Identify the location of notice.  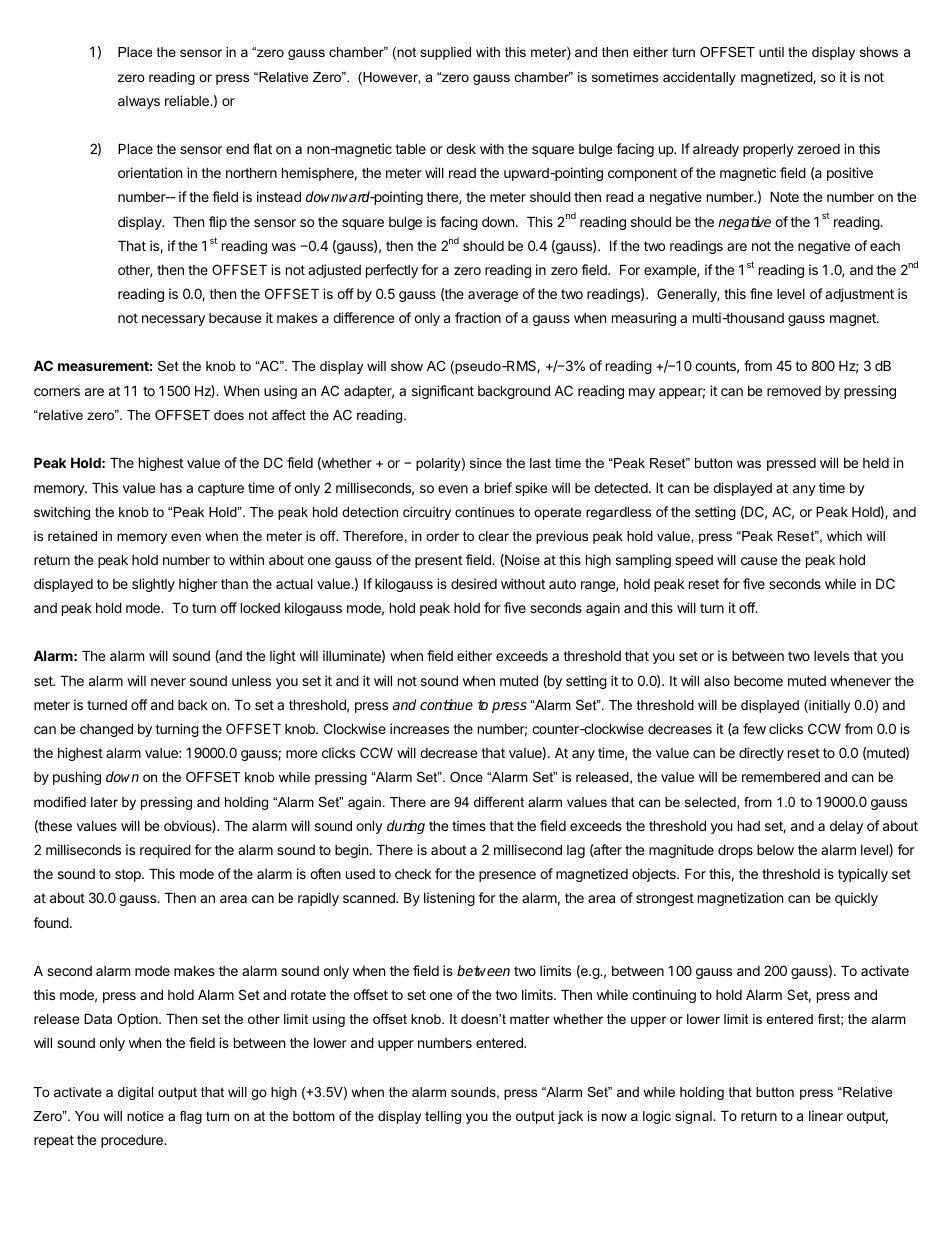
(145, 1116).
